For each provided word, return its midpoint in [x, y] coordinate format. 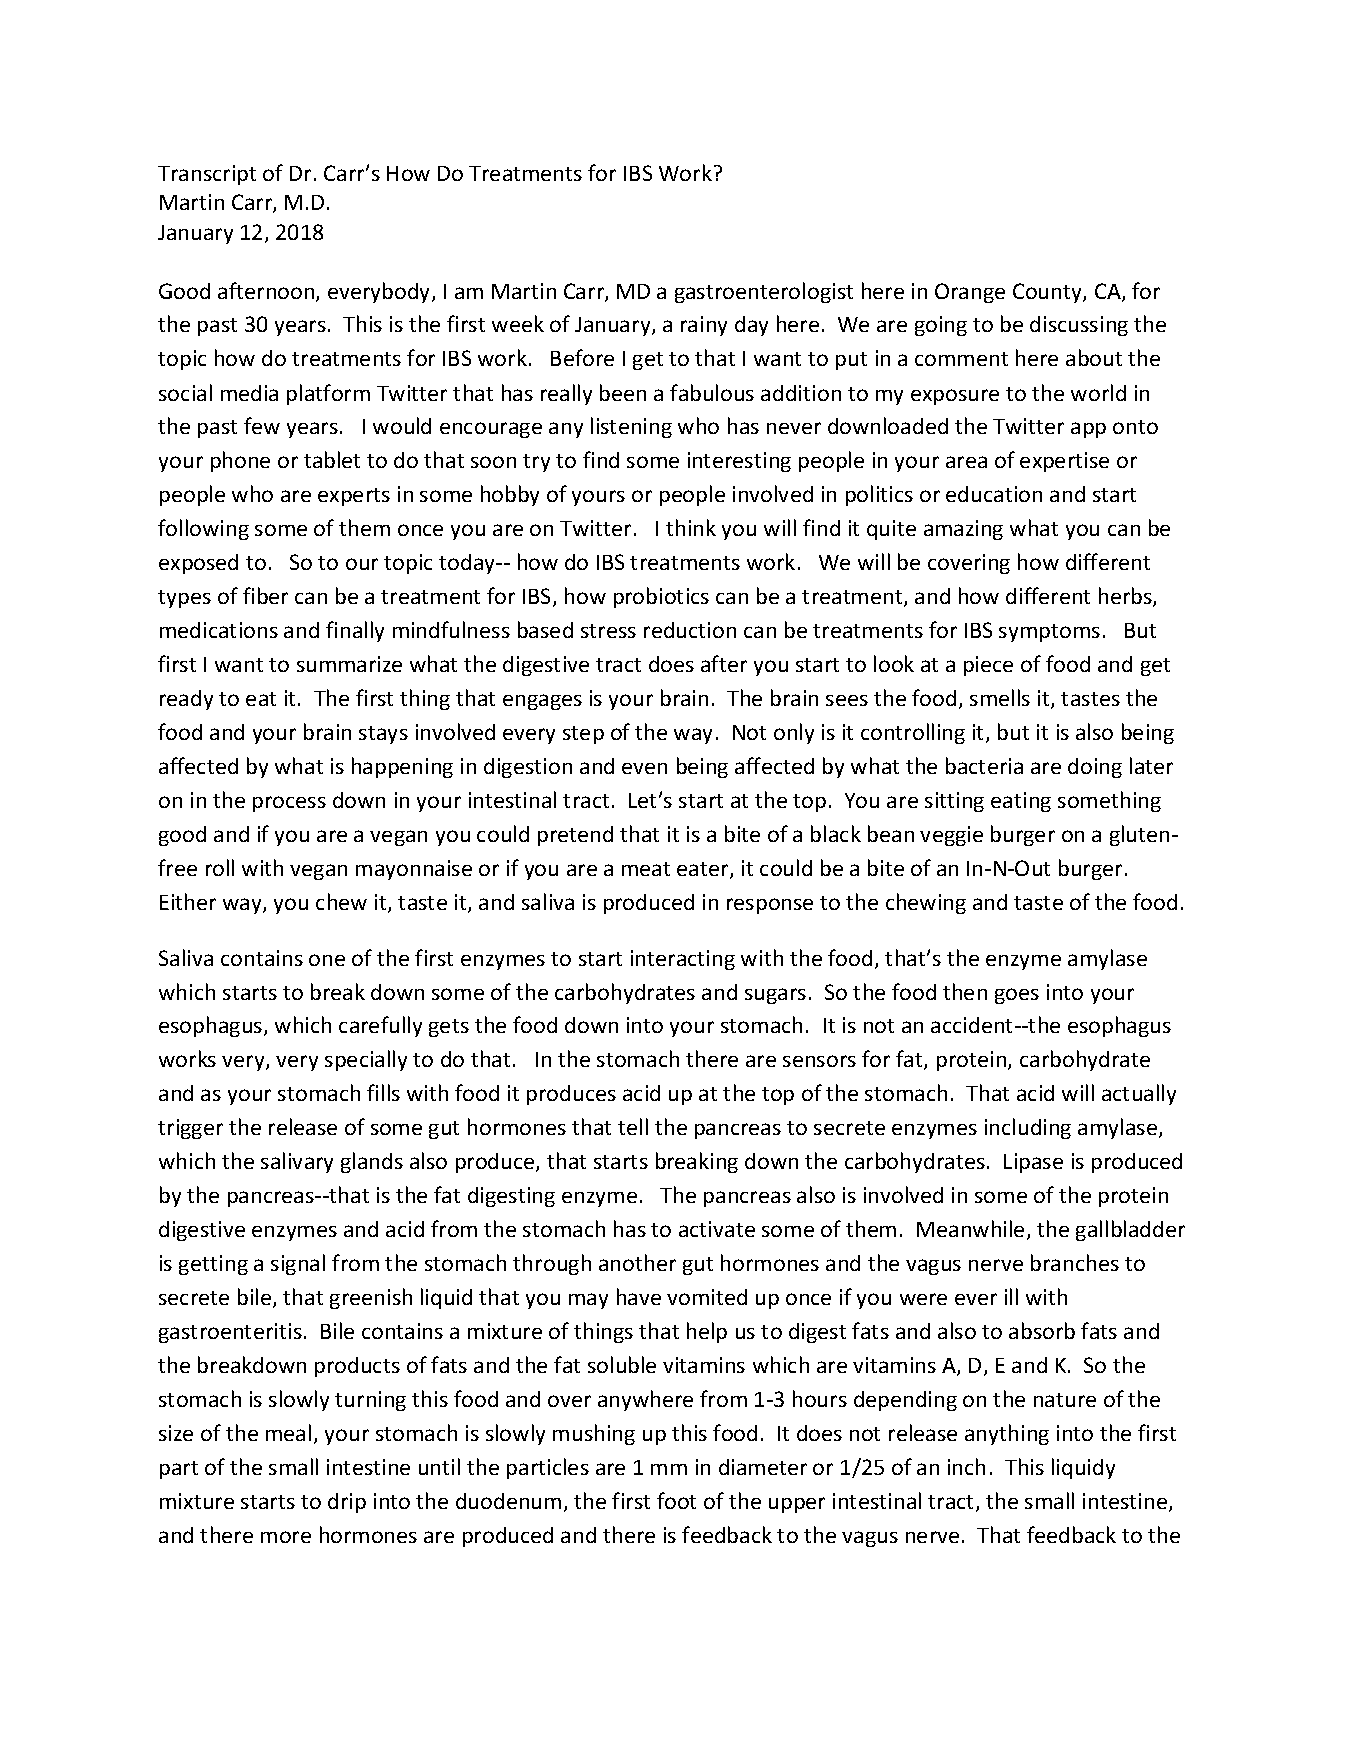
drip [347, 1503]
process [289, 804]
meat [646, 869]
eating [1021, 802]
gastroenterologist [764, 292]
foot [676, 1500]
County [1048, 293]
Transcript [207, 175]
